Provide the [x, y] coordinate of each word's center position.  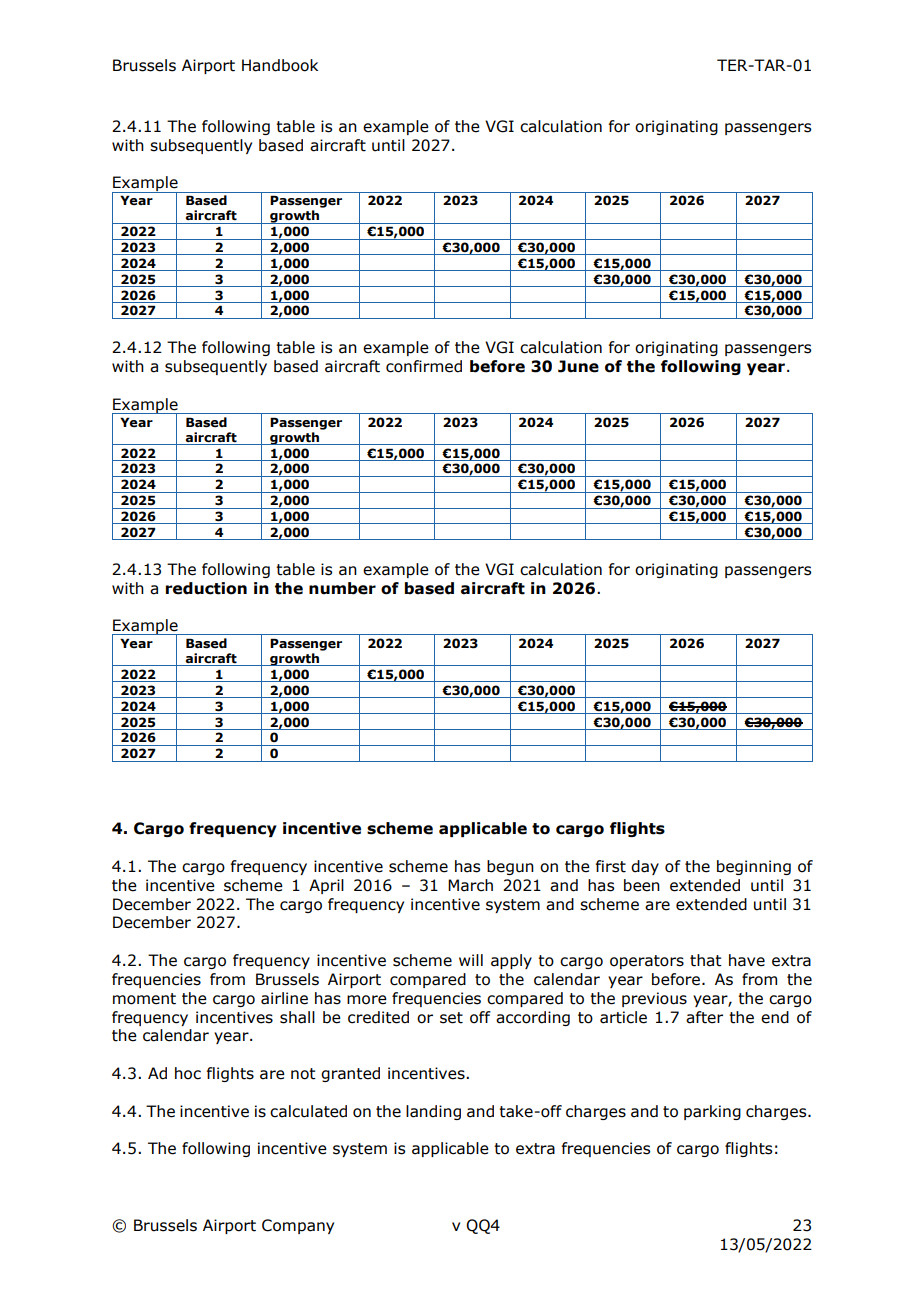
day [645, 867]
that [706, 960]
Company [298, 1226]
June [578, 366]
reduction [206, 588]
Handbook [280, 65]
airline [284, 998]
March [470, 885]
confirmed [424, 366]
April [326, 886]
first [611, 866]
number [342, 588]
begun [510, 867]
